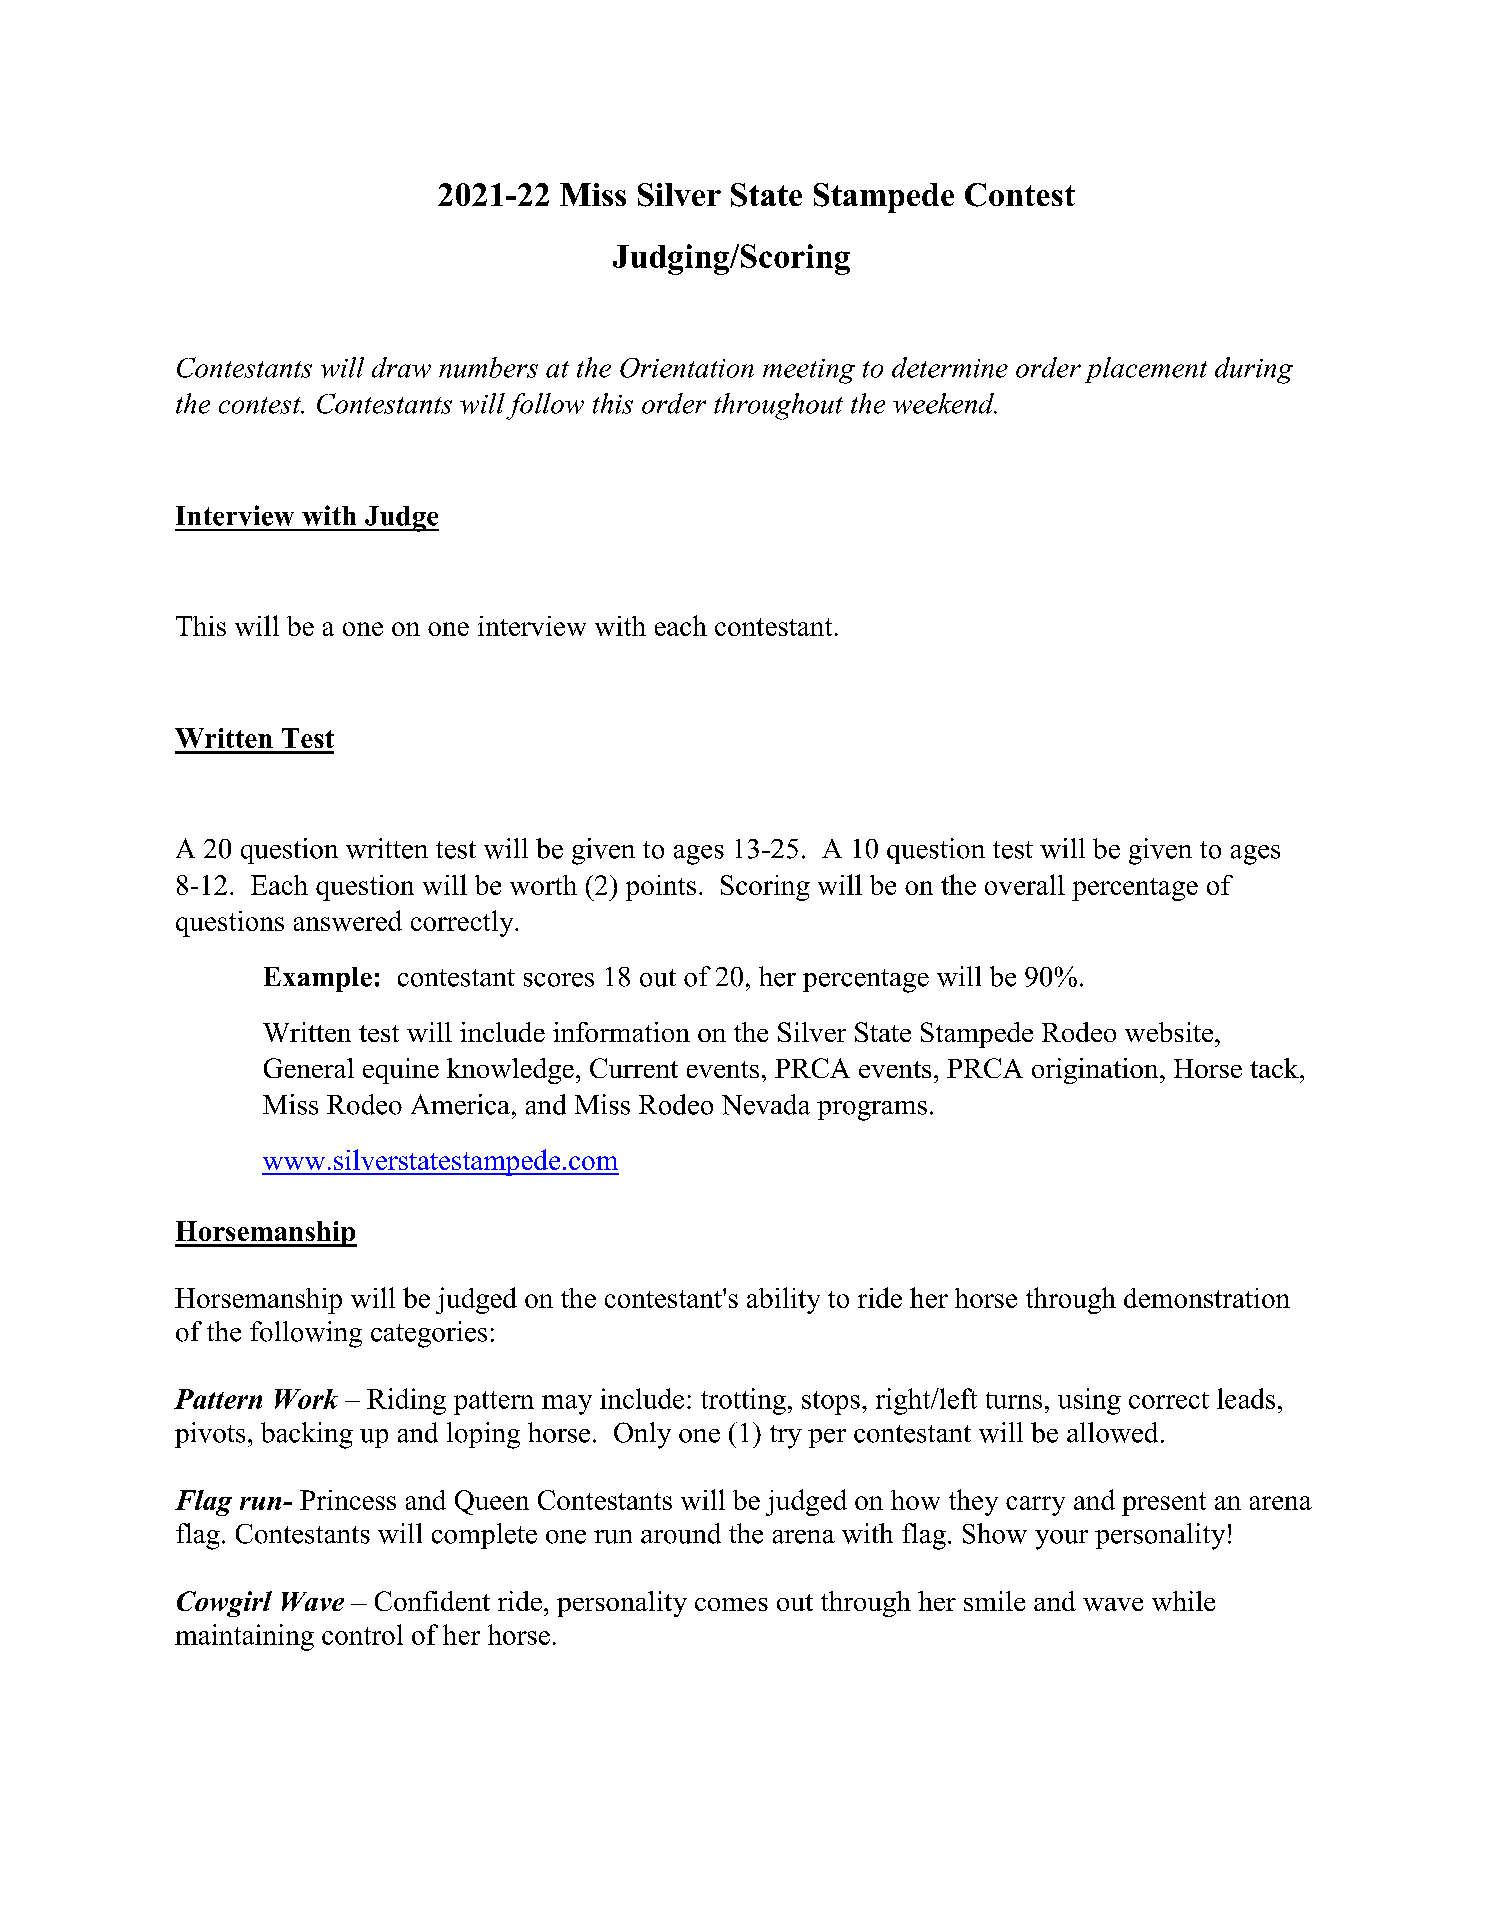 This screenshot has height=1924, width=1487. I want to click on Orientation, so click(687, 368).
